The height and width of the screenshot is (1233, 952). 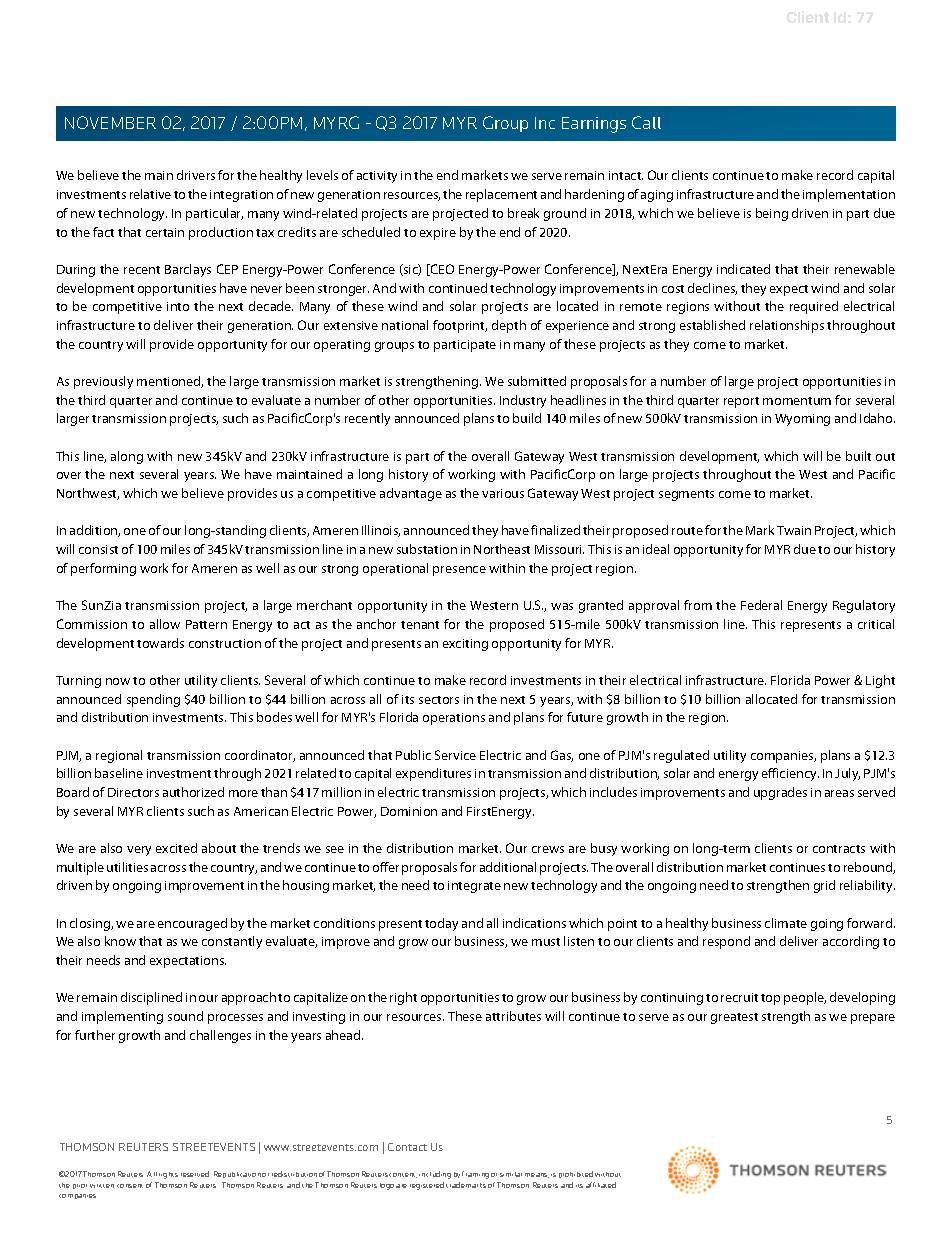 I want to click on grid, so click(x=824, y=886).
